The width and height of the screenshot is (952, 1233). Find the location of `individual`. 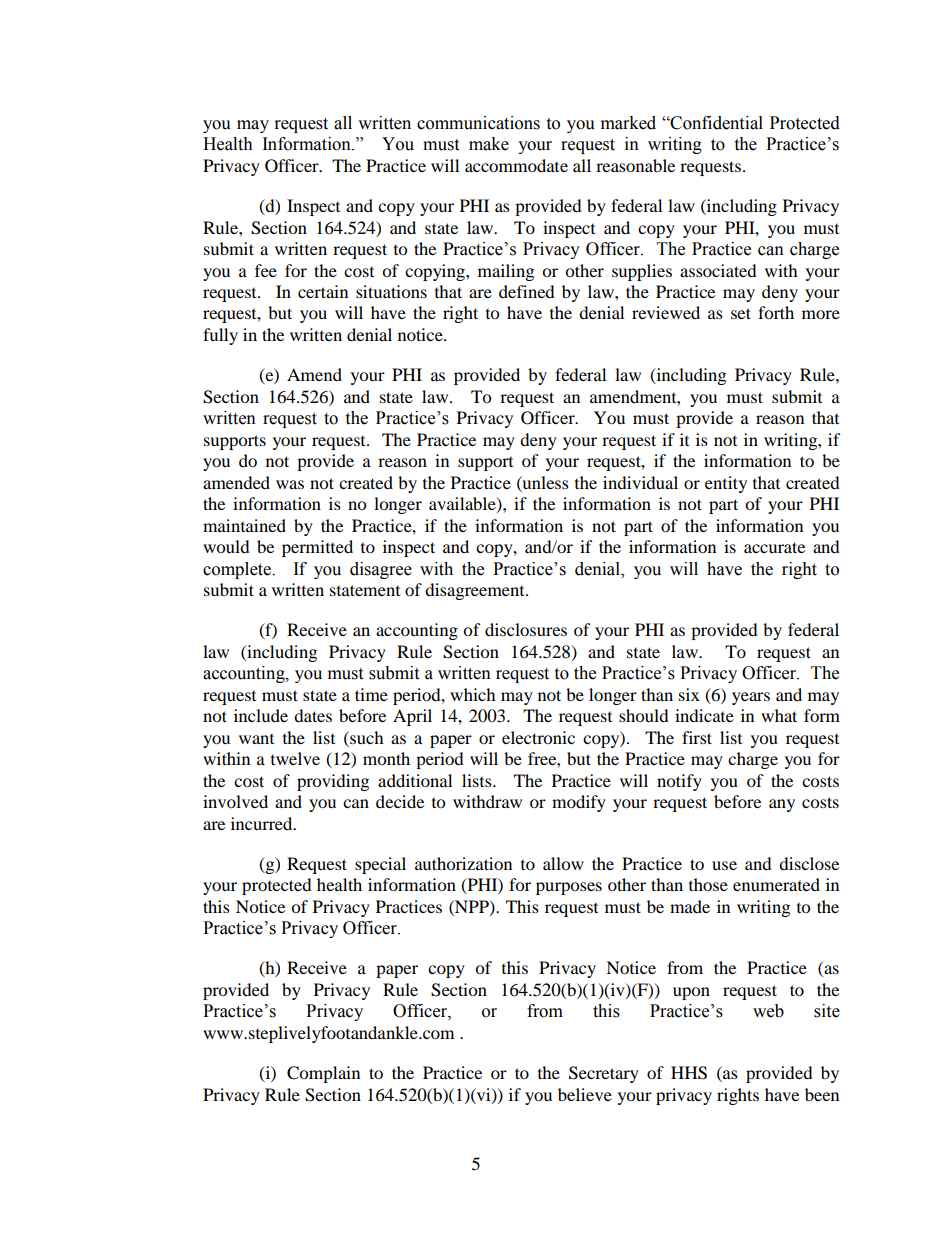

individual is located at coordinates (640, 482).
